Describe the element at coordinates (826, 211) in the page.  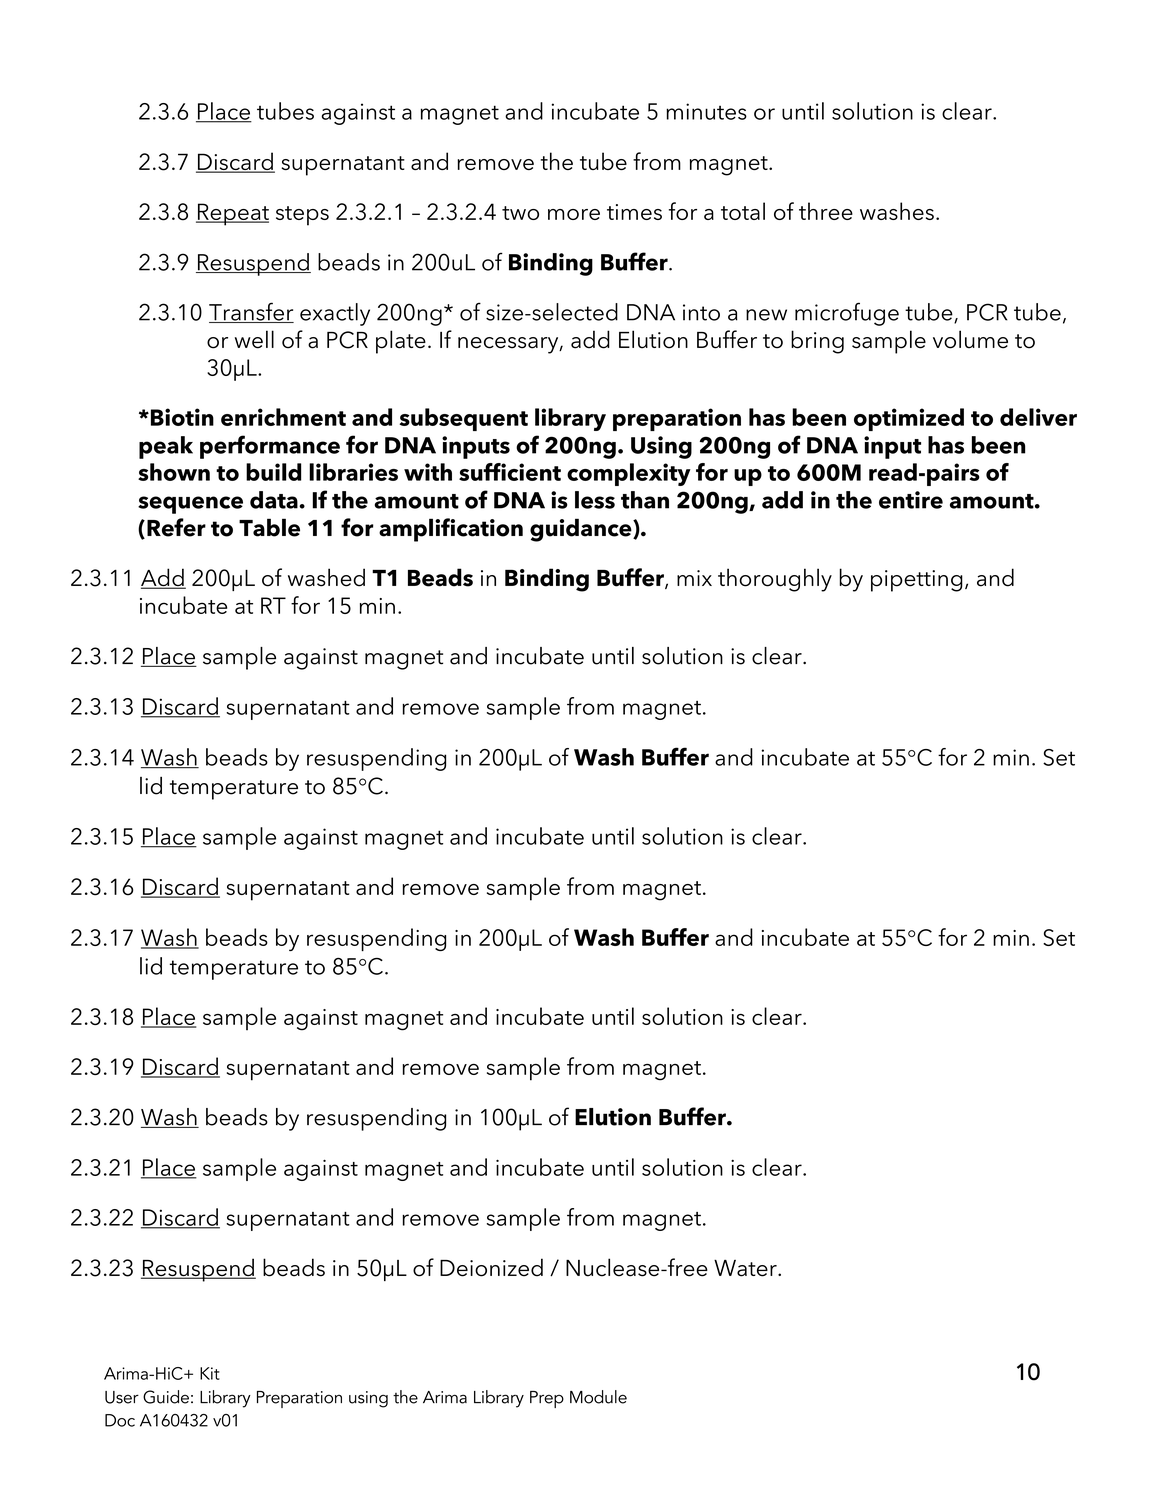
I see `three` at that location.
